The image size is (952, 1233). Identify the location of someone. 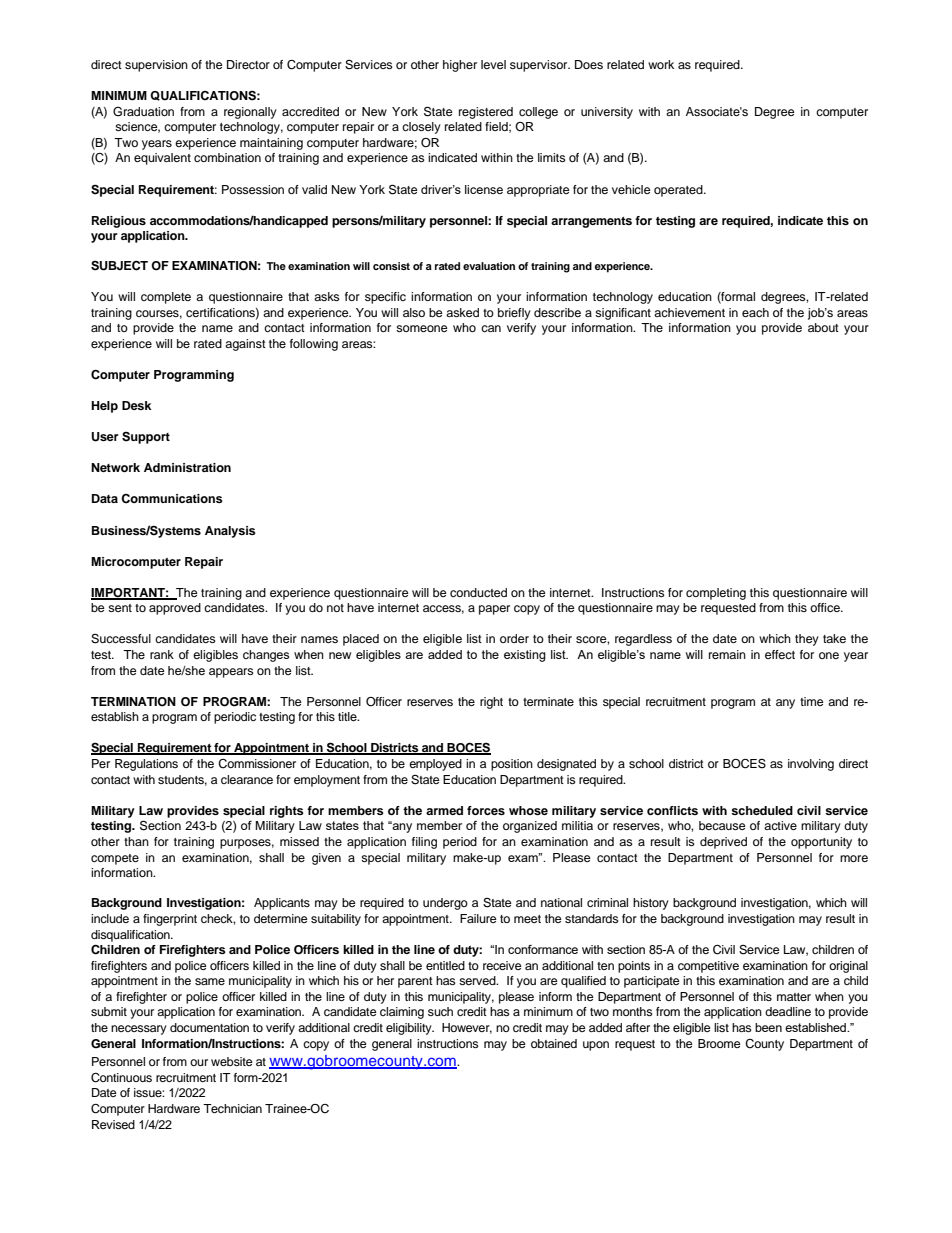
(422, 328).
